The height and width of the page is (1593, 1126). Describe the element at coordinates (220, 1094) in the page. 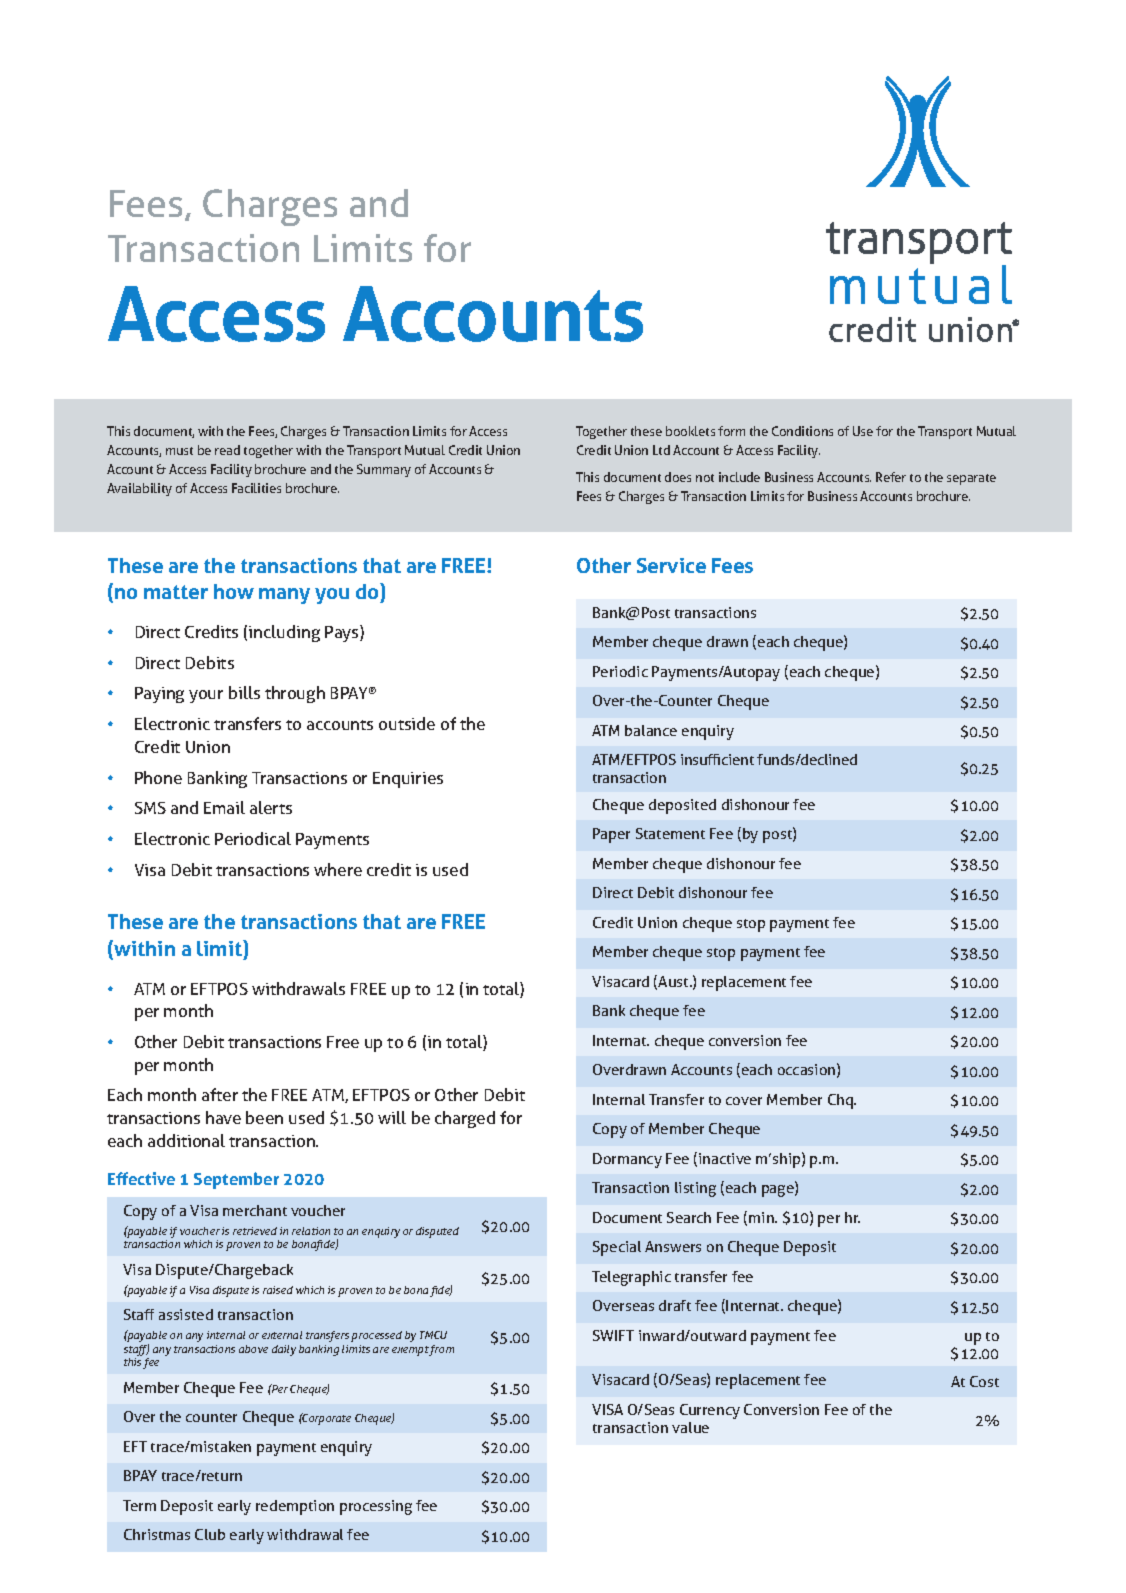

I see `after` at that location.
